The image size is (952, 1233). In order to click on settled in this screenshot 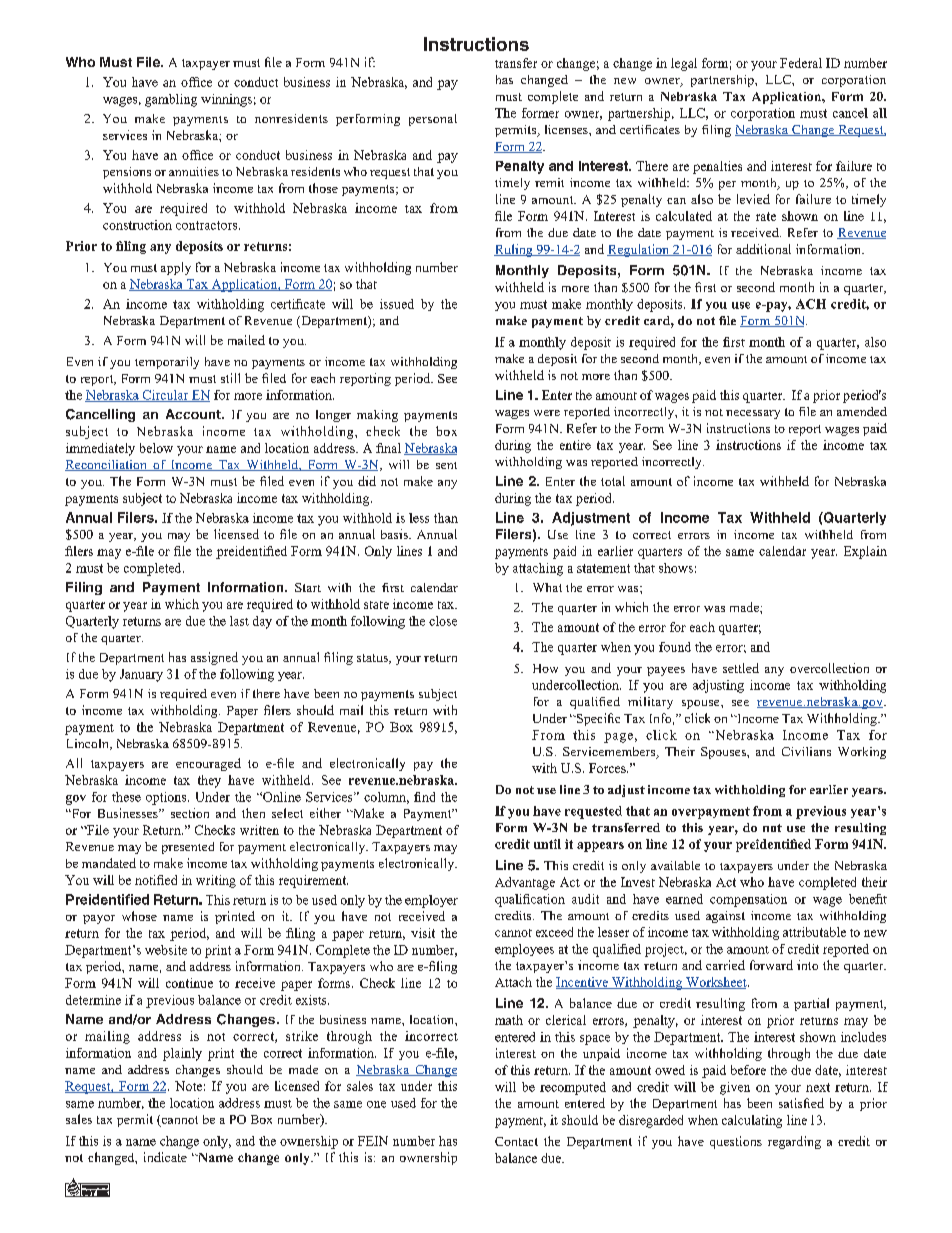, I will do `click(741, 668)`.
